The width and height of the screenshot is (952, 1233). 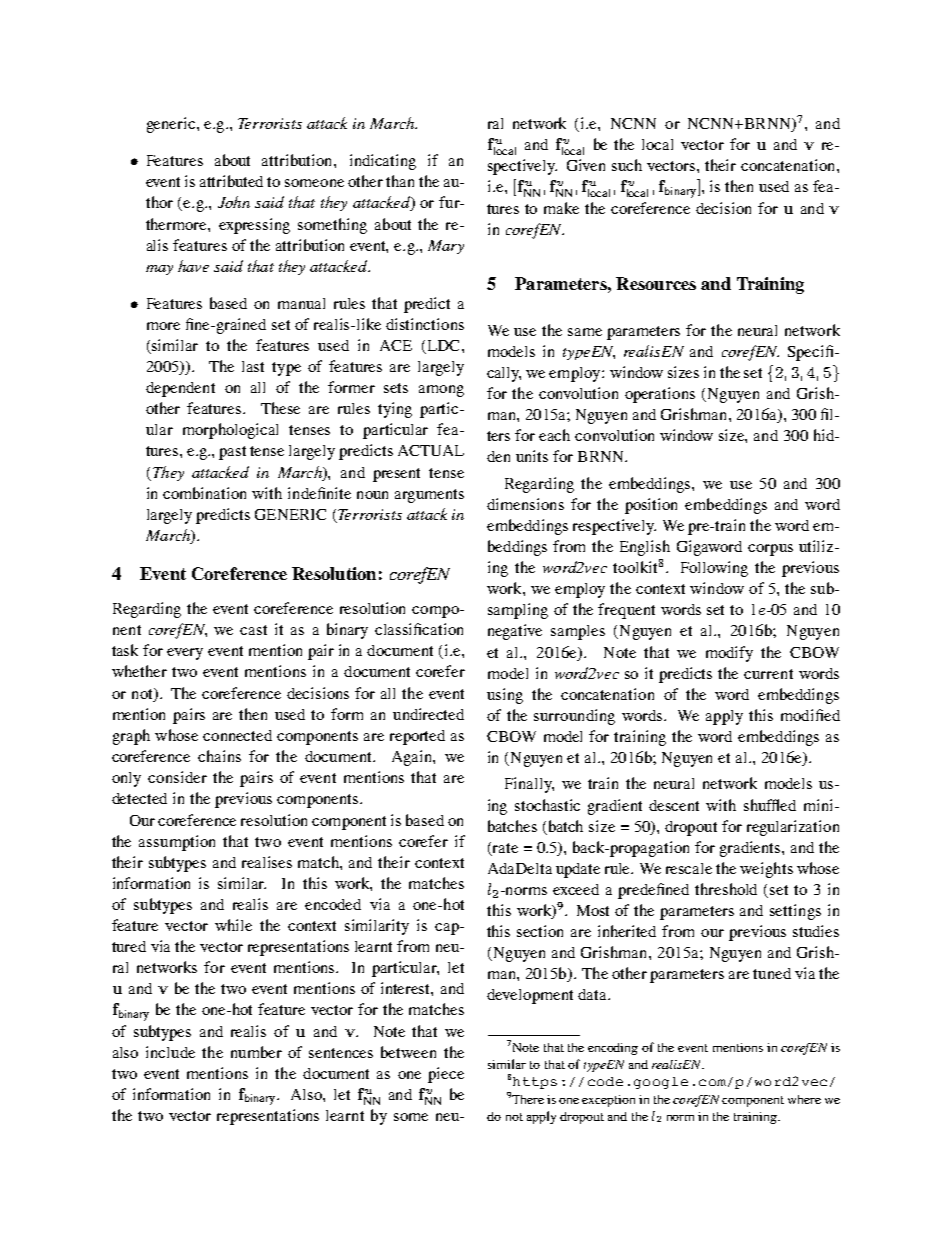 I want to click on among, so click(x=441, y=391).
